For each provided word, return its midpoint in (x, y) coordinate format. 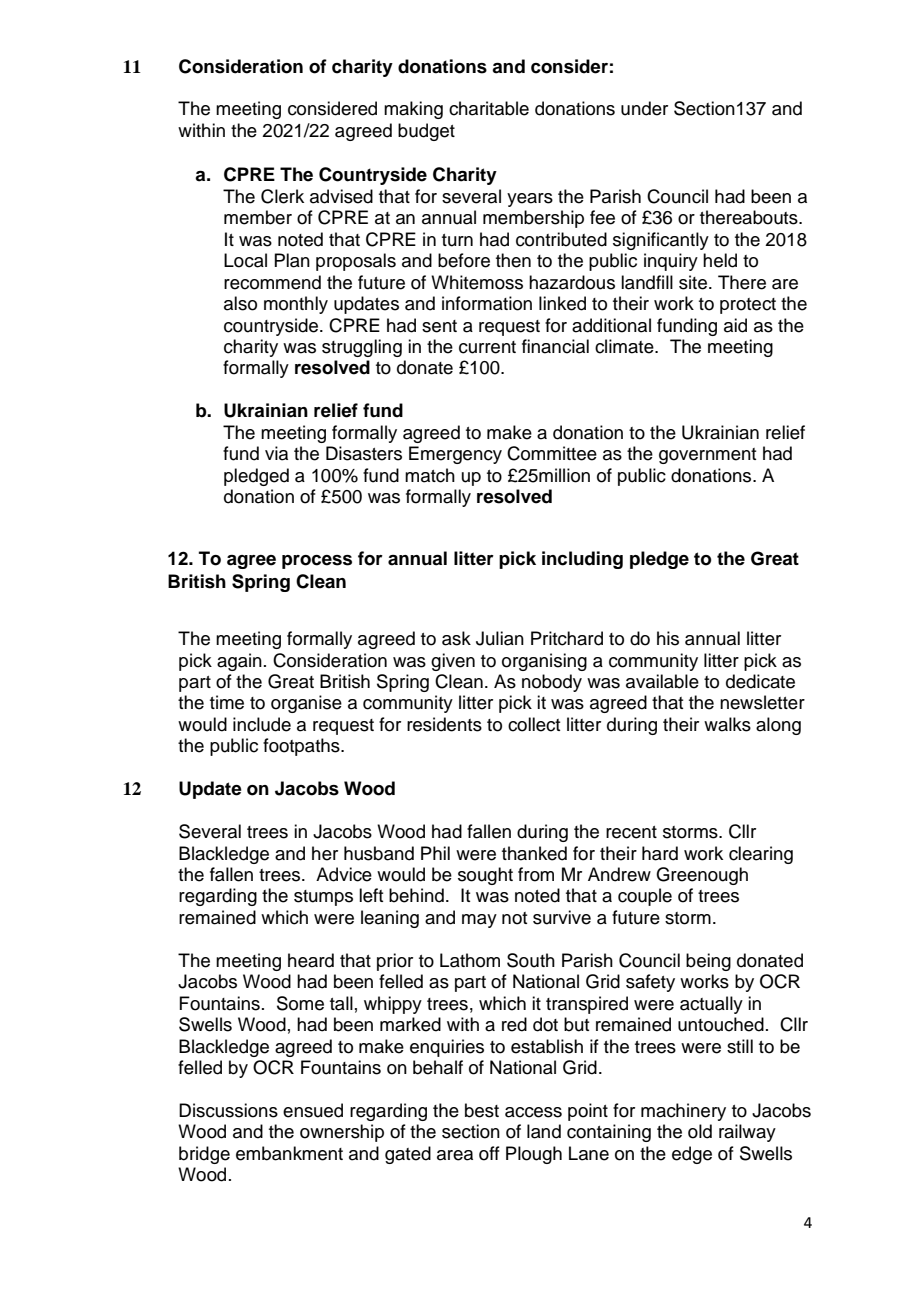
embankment (289, 1153)
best (482, 1110)
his (668, 638)
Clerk (282, 196)
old (700, 1131)
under (644, 108)
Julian (500, 638)
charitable (489, 108)
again (239, 662)
